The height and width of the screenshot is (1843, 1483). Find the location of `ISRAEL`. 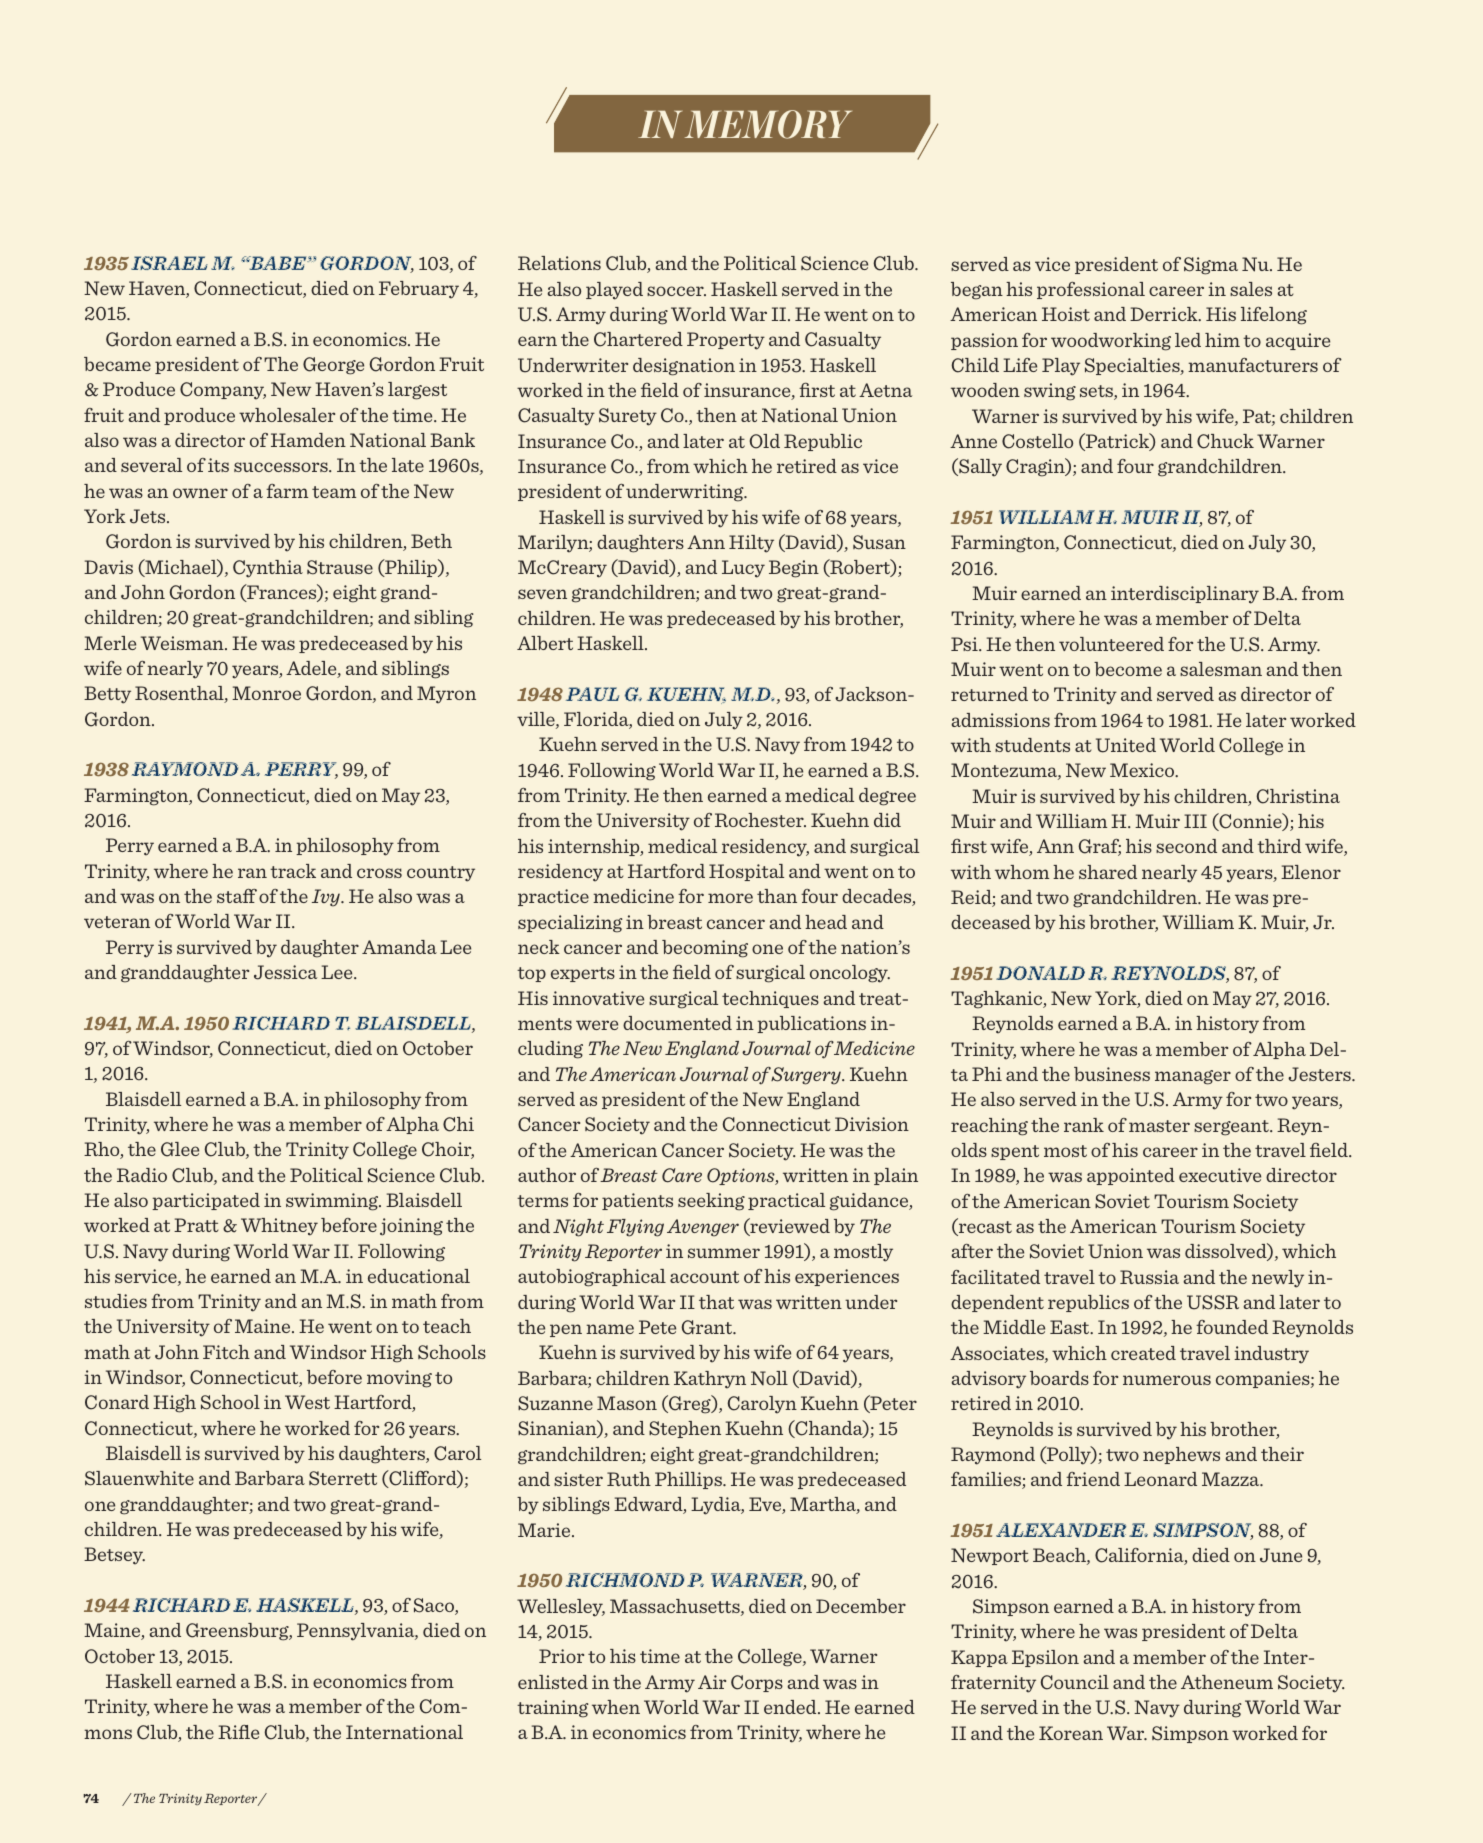

ISRAEL is located at coordinates (169, 263).
